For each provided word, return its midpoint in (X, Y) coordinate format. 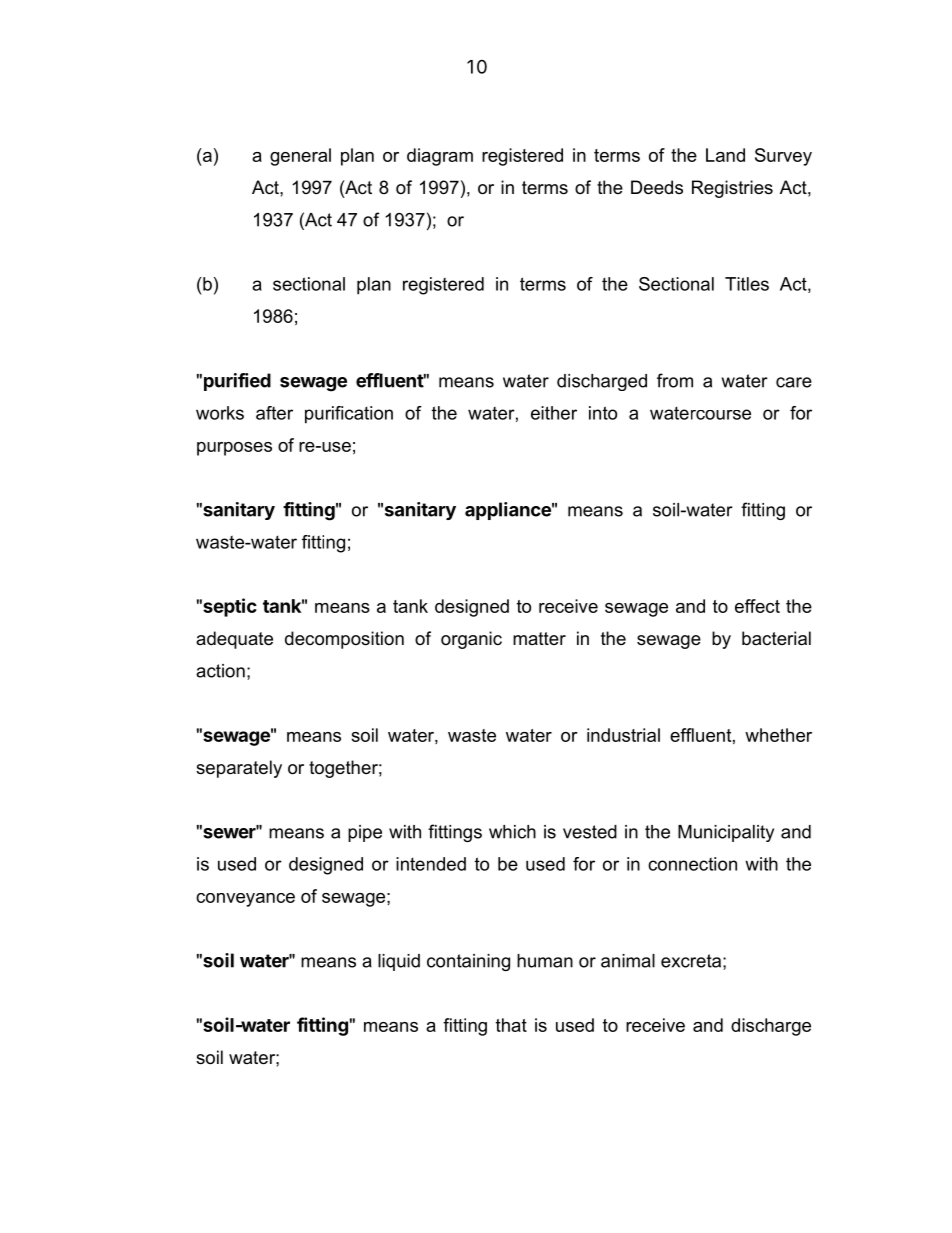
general (300, 157)
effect (757, 606)
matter (539, 638)
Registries (732, 189)
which (512, 832)
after (274, 413)
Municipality (726, 833)
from (675, 380)
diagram (440, 157)
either (554, 413)
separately (239, 769)
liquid (399, 962)
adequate (234, 640)
